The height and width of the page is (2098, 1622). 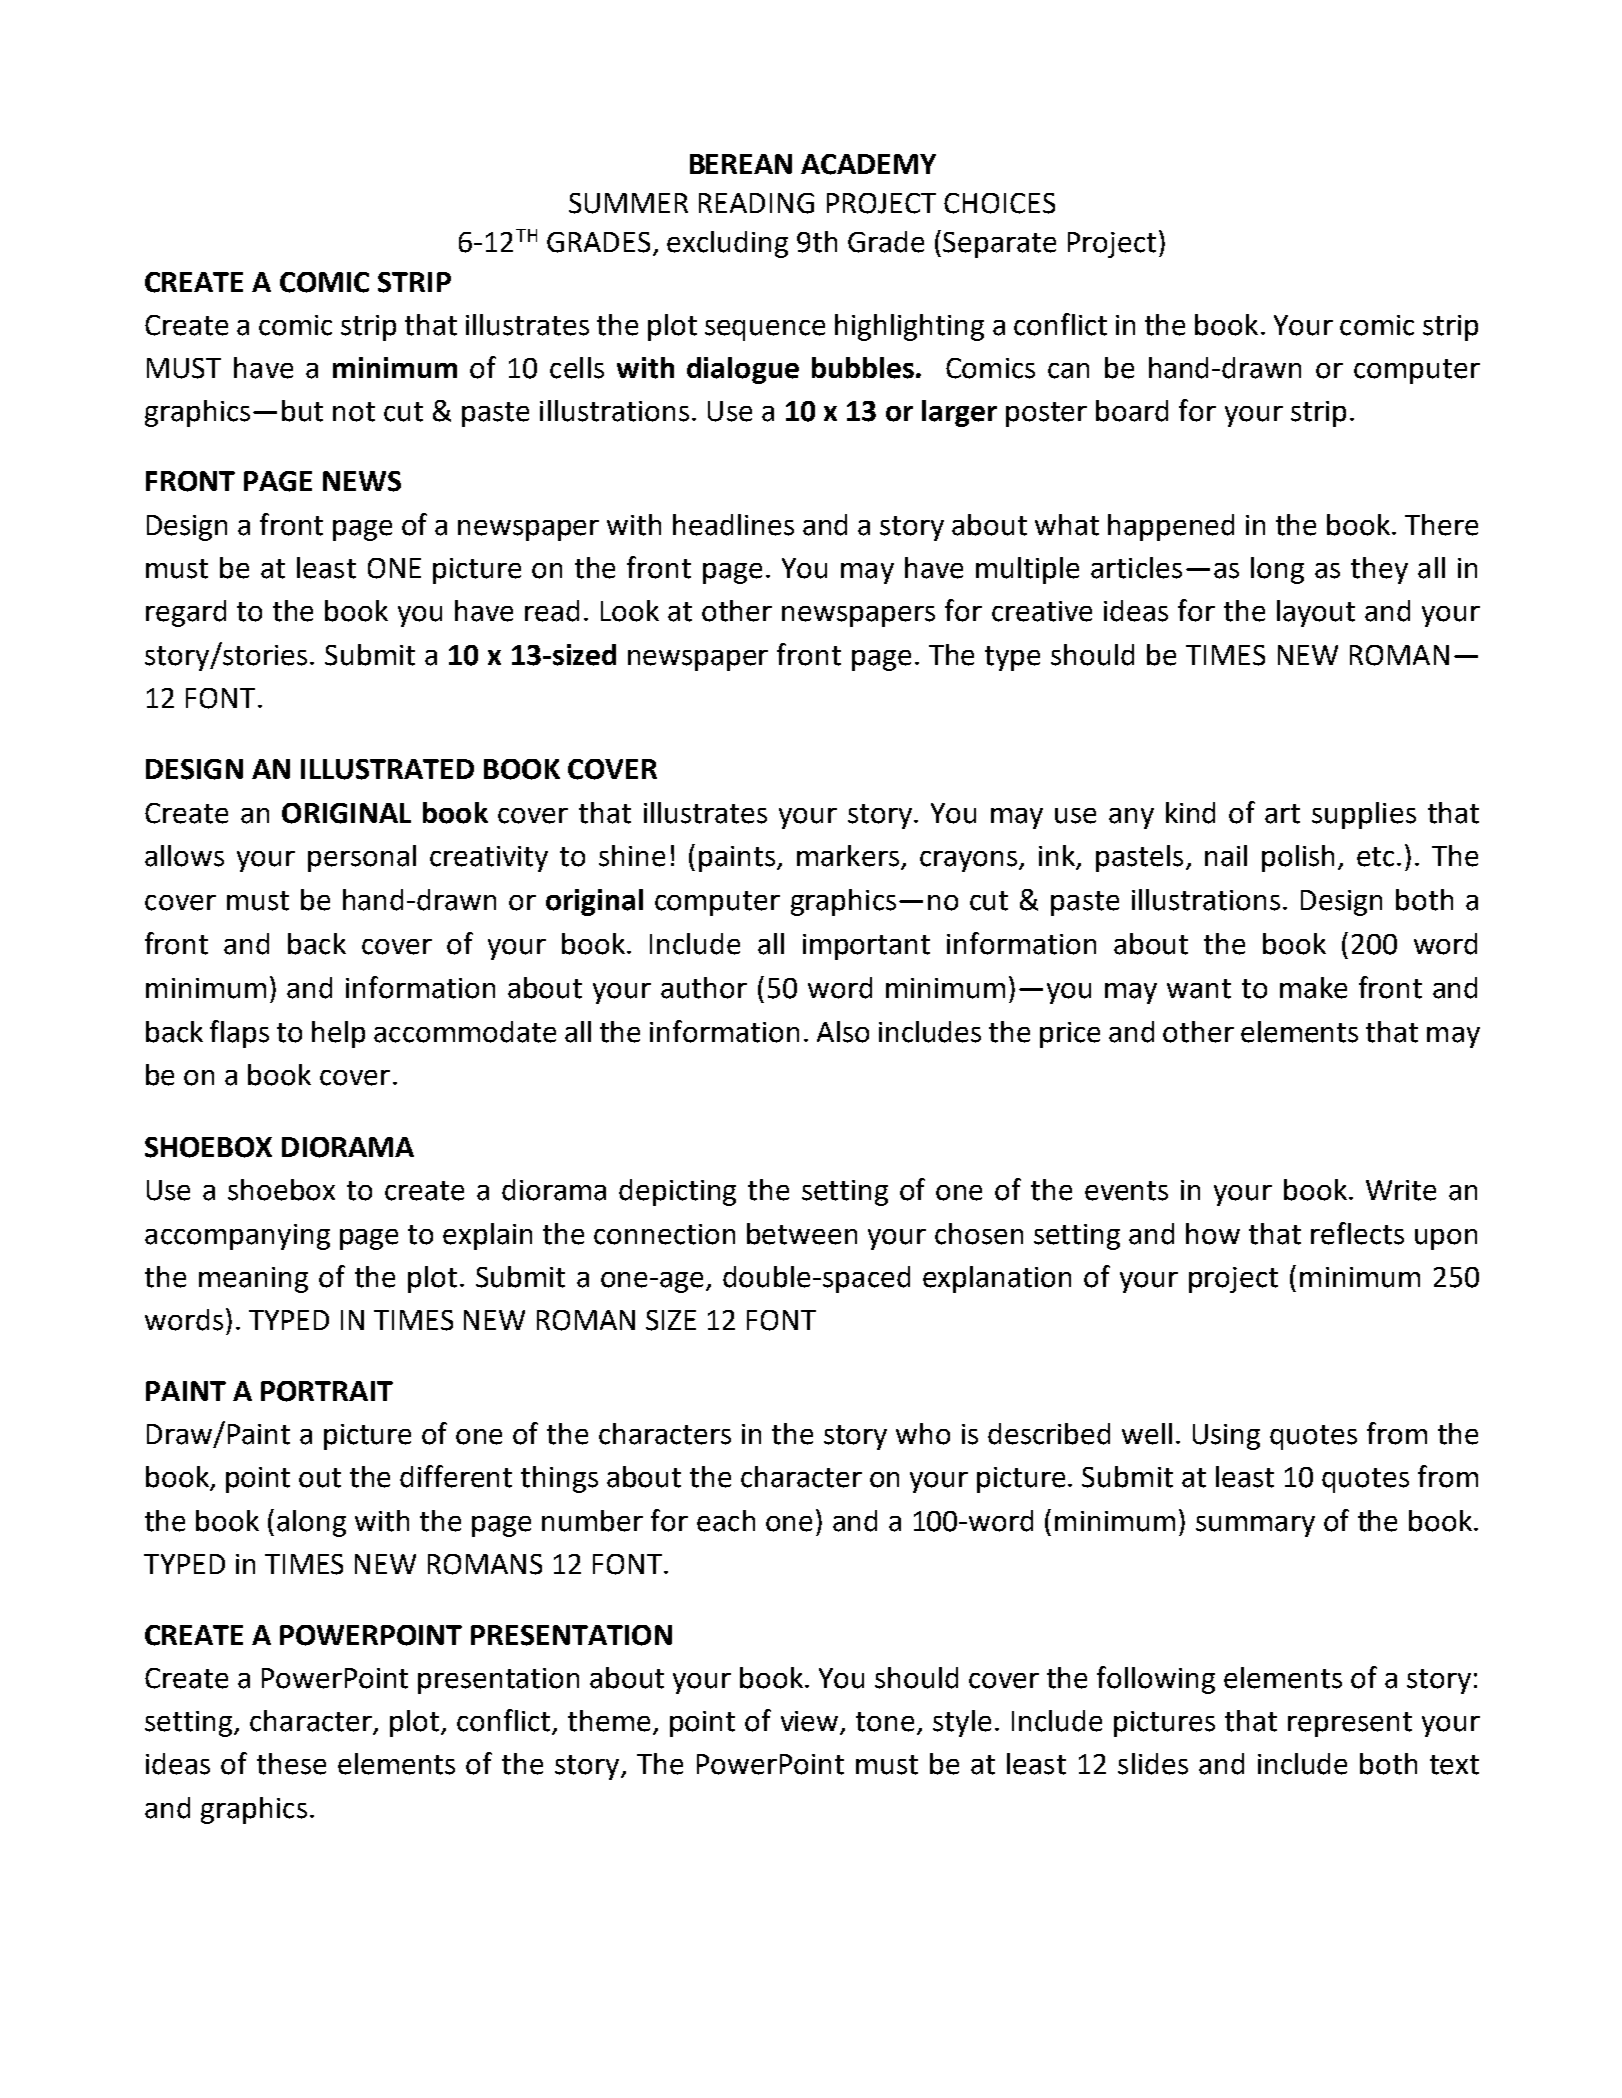 What do you see at coordinates (866, 947) in the page?
I see `important` at bounding box center [866, 947].
